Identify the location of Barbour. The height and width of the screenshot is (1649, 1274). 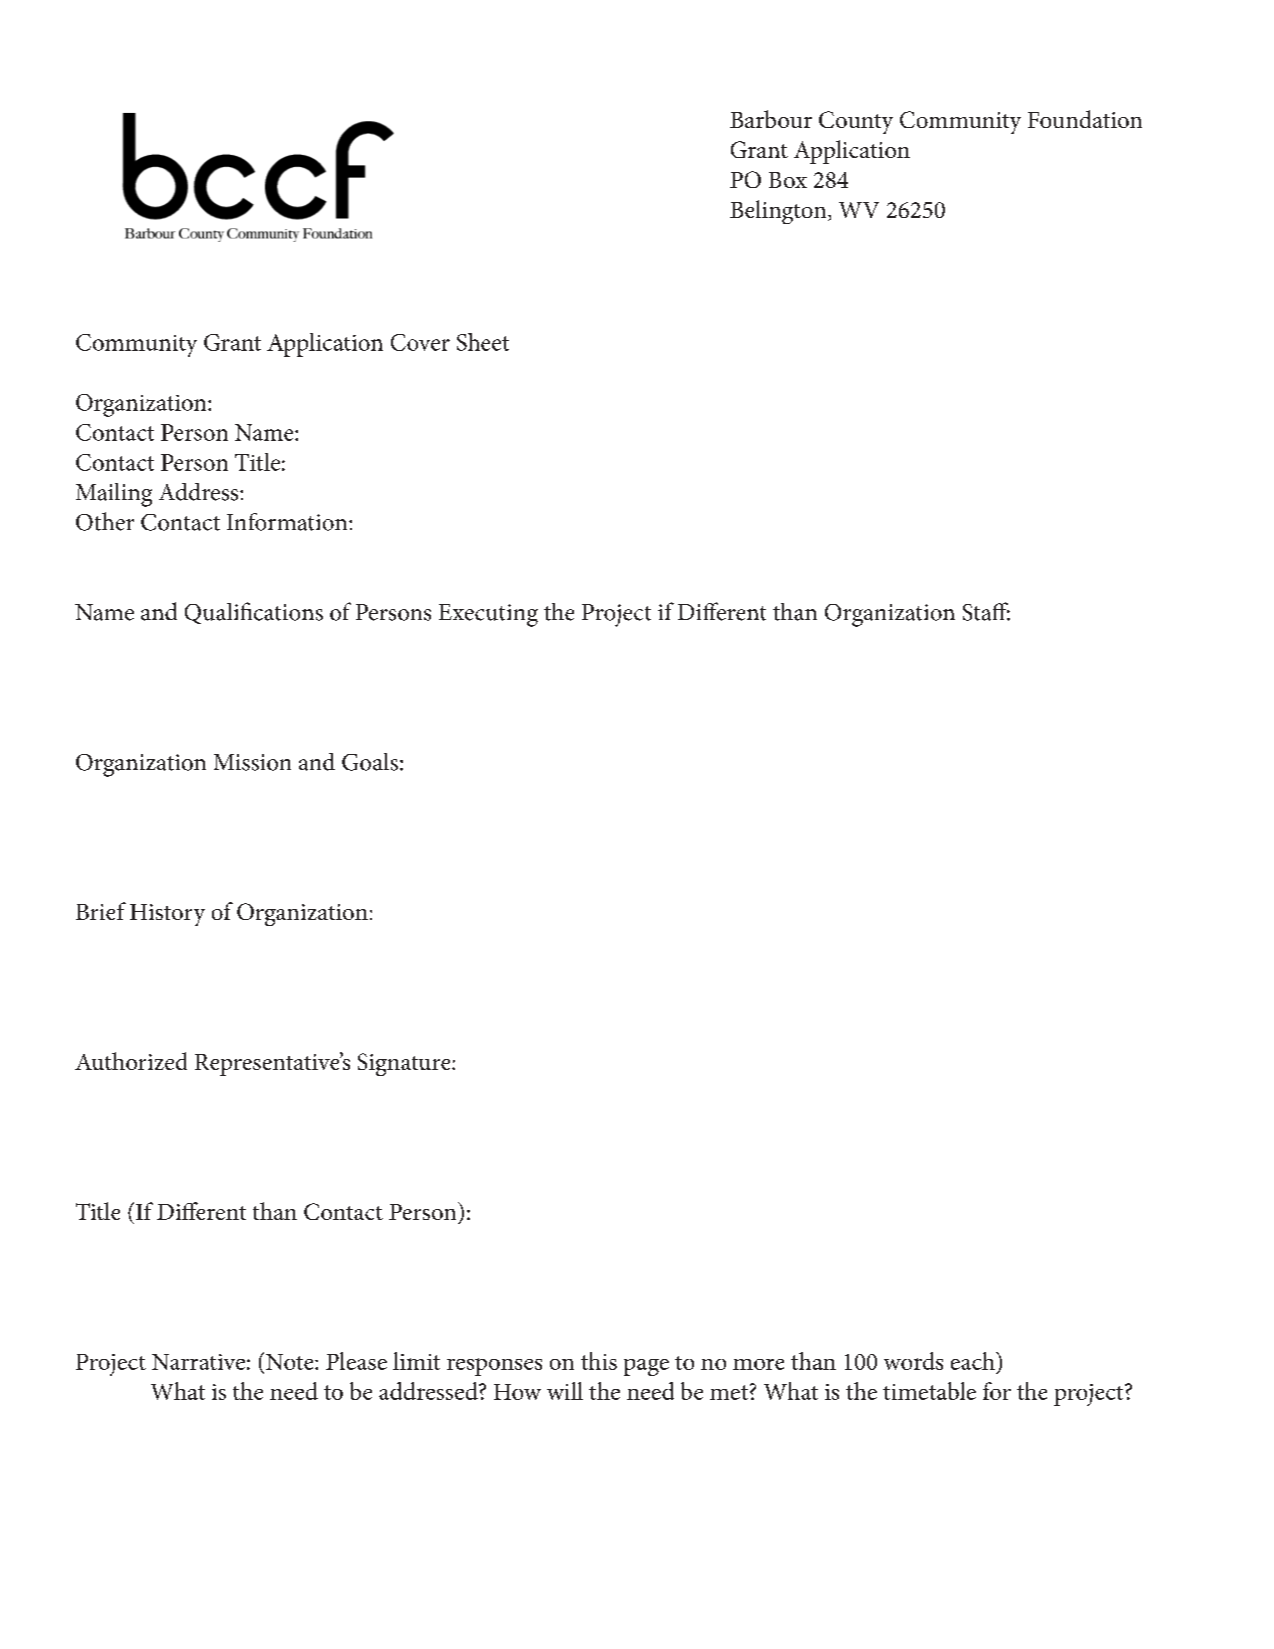
(771, 119).
